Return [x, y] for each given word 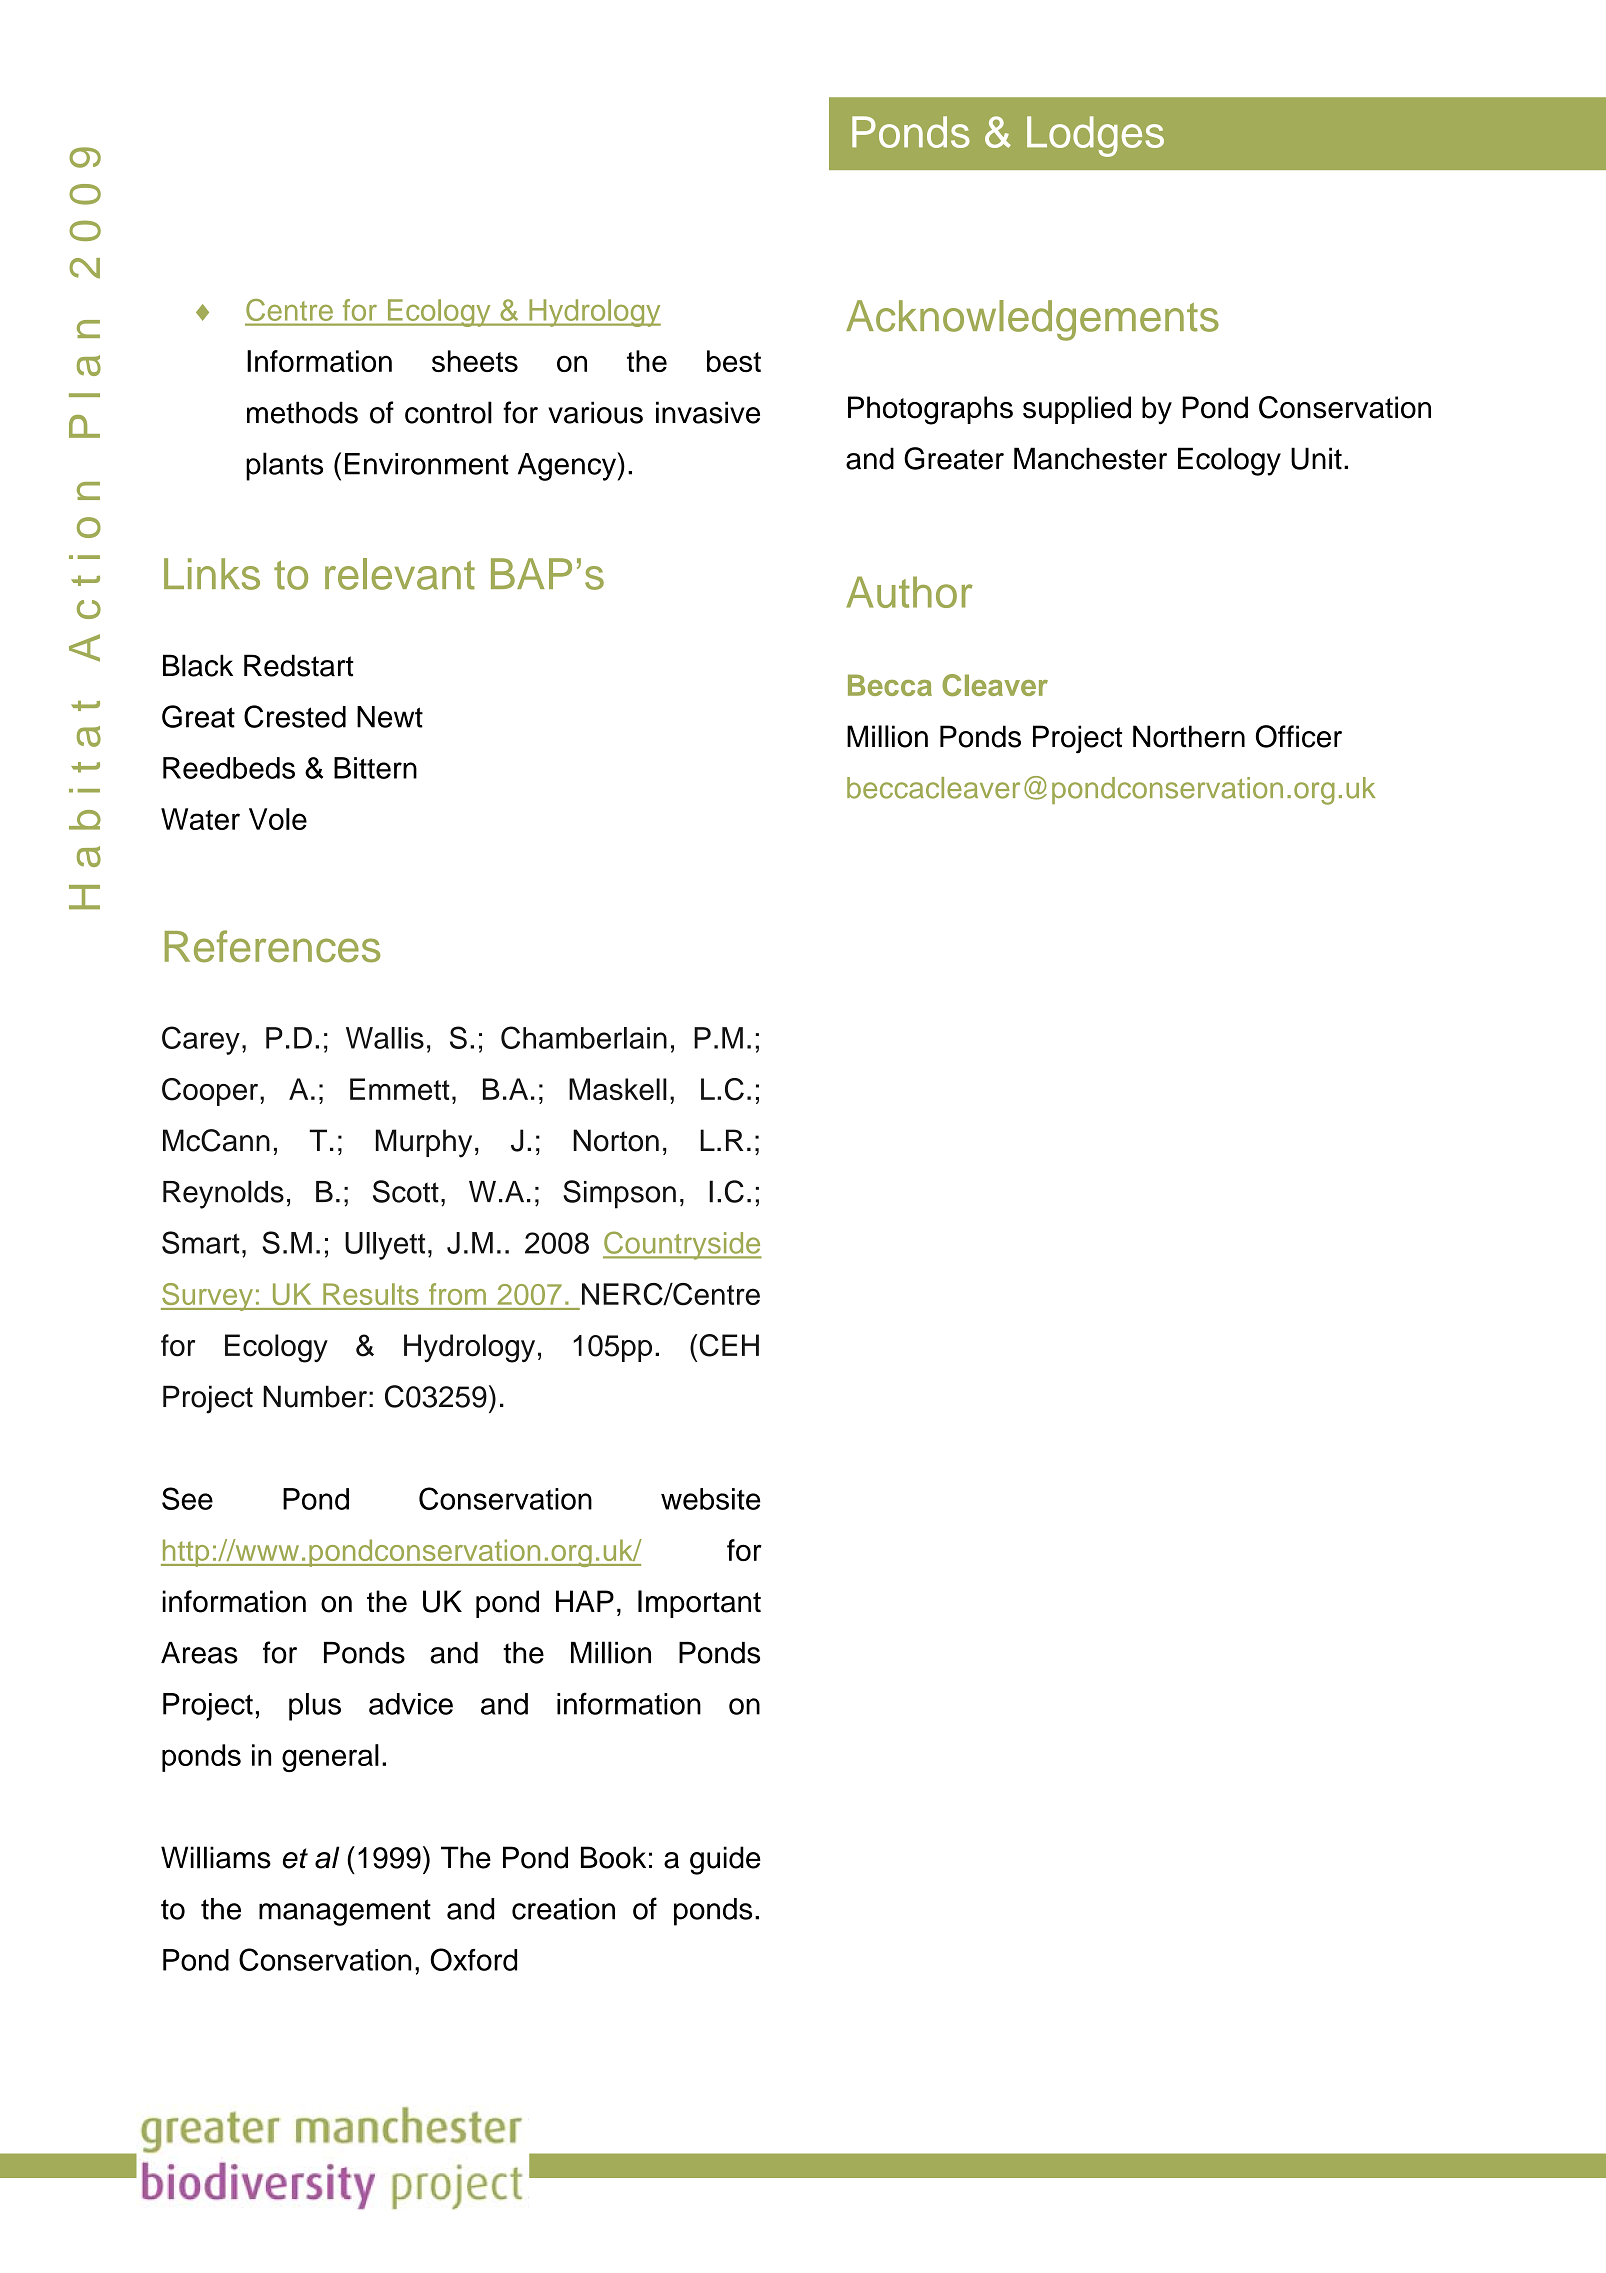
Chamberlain [584, 1037]
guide [725, 1860]
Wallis [385, 1038]
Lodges [1095, 136]
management [345, 1912]
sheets [475, 361]
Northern [1189, 736]
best [734, 361]
